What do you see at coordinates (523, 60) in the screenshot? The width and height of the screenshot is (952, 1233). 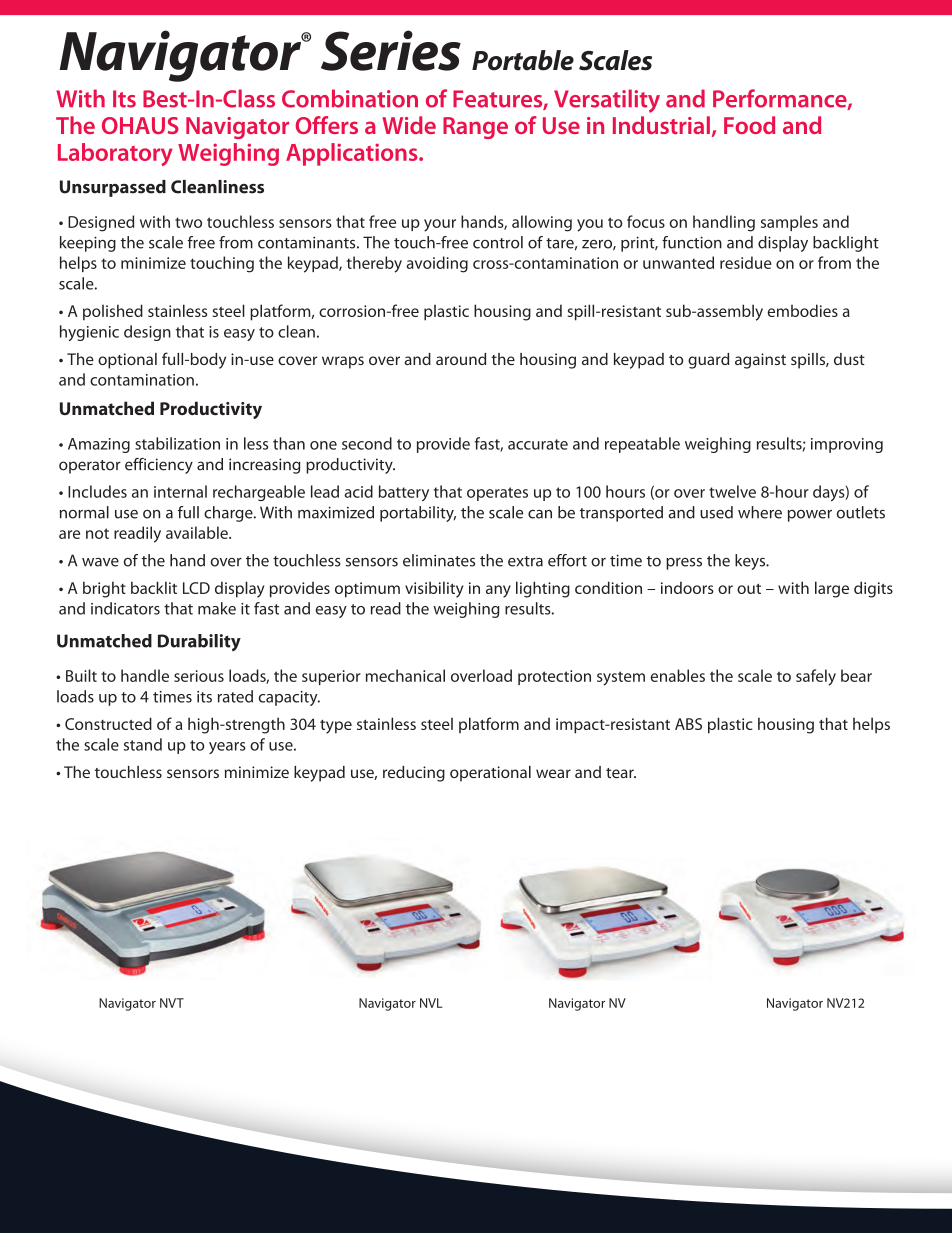 I see `Portable` at bounding box center [523, 60].
